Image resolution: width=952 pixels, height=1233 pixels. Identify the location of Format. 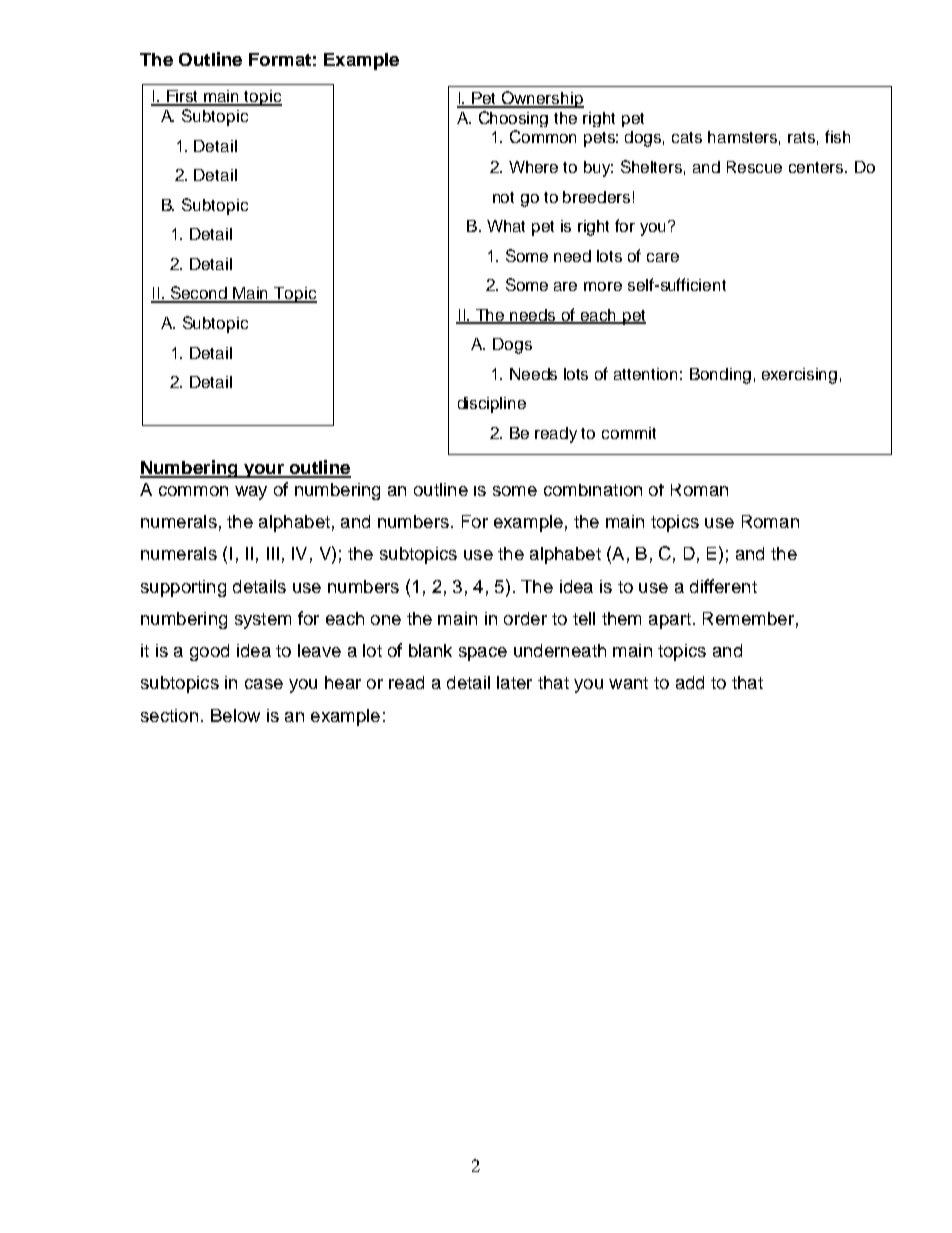
(280, 59).
